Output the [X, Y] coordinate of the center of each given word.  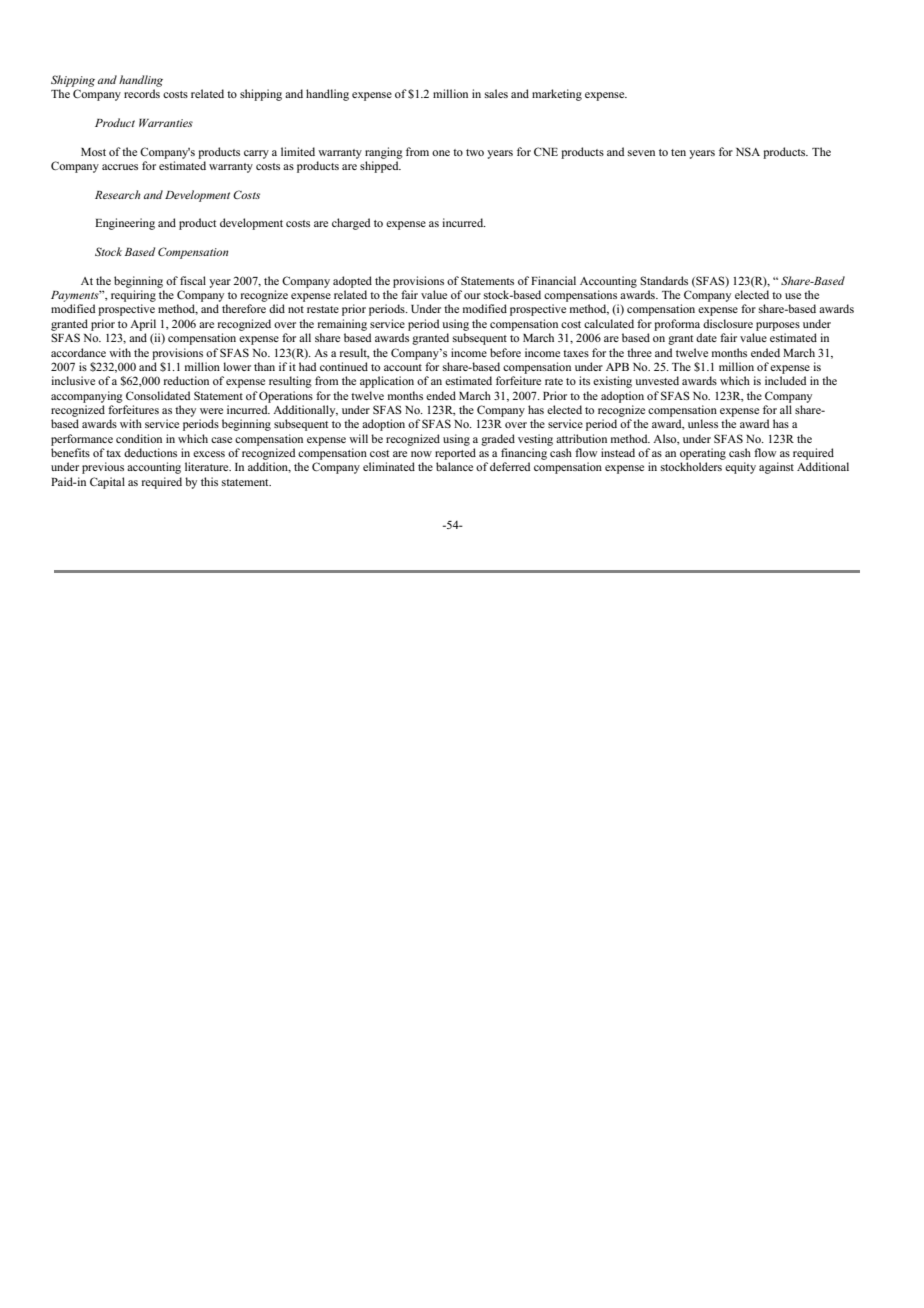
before [505, 352]
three [639, 352]
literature [208, 466]
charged [351, 224]
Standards [664, 280]
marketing [557, 95]
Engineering [125, 224]
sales [496, 93]
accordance [78, 352]
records [142, 93]
